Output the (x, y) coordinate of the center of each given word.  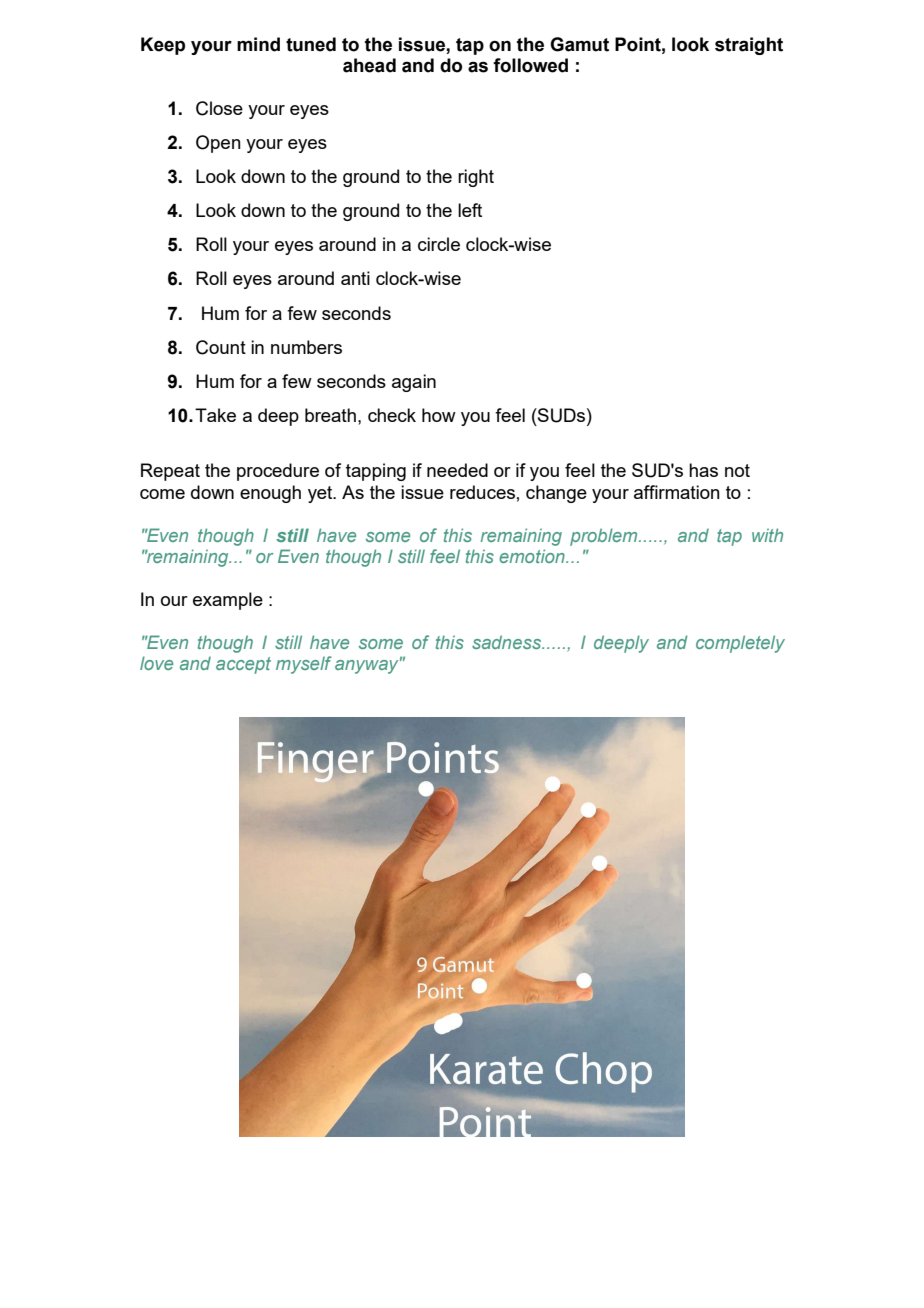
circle (439, 244)
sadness (507, 642)
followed (530, 65)
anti (355, 278)
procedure (278, 472)
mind (258, 44)
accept (243, 665)
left (470, 210)
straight (749, 46)
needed (457, 470)
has (703, 470)
